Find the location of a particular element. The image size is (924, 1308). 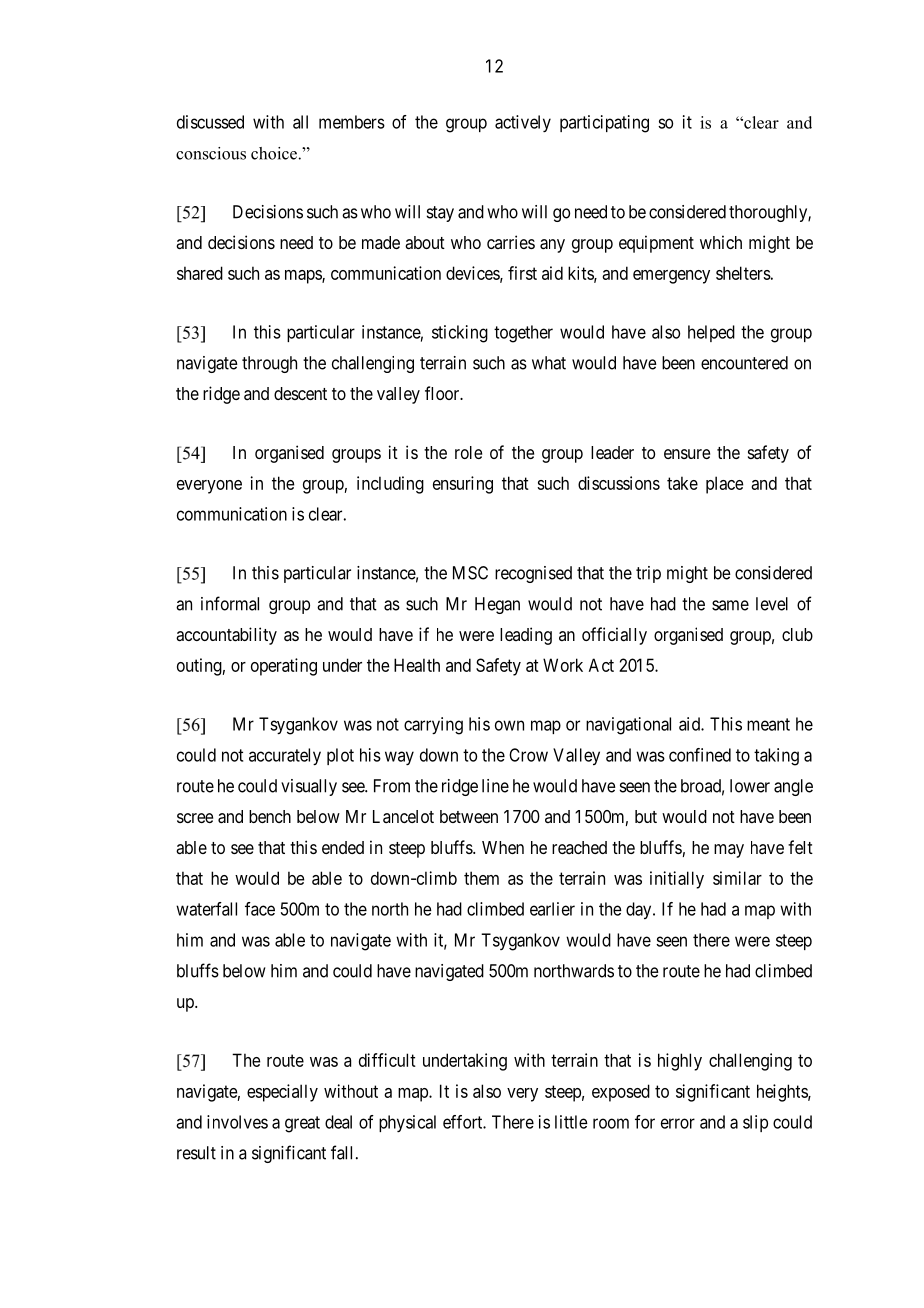

bench is located at coordinates (270, 816).
